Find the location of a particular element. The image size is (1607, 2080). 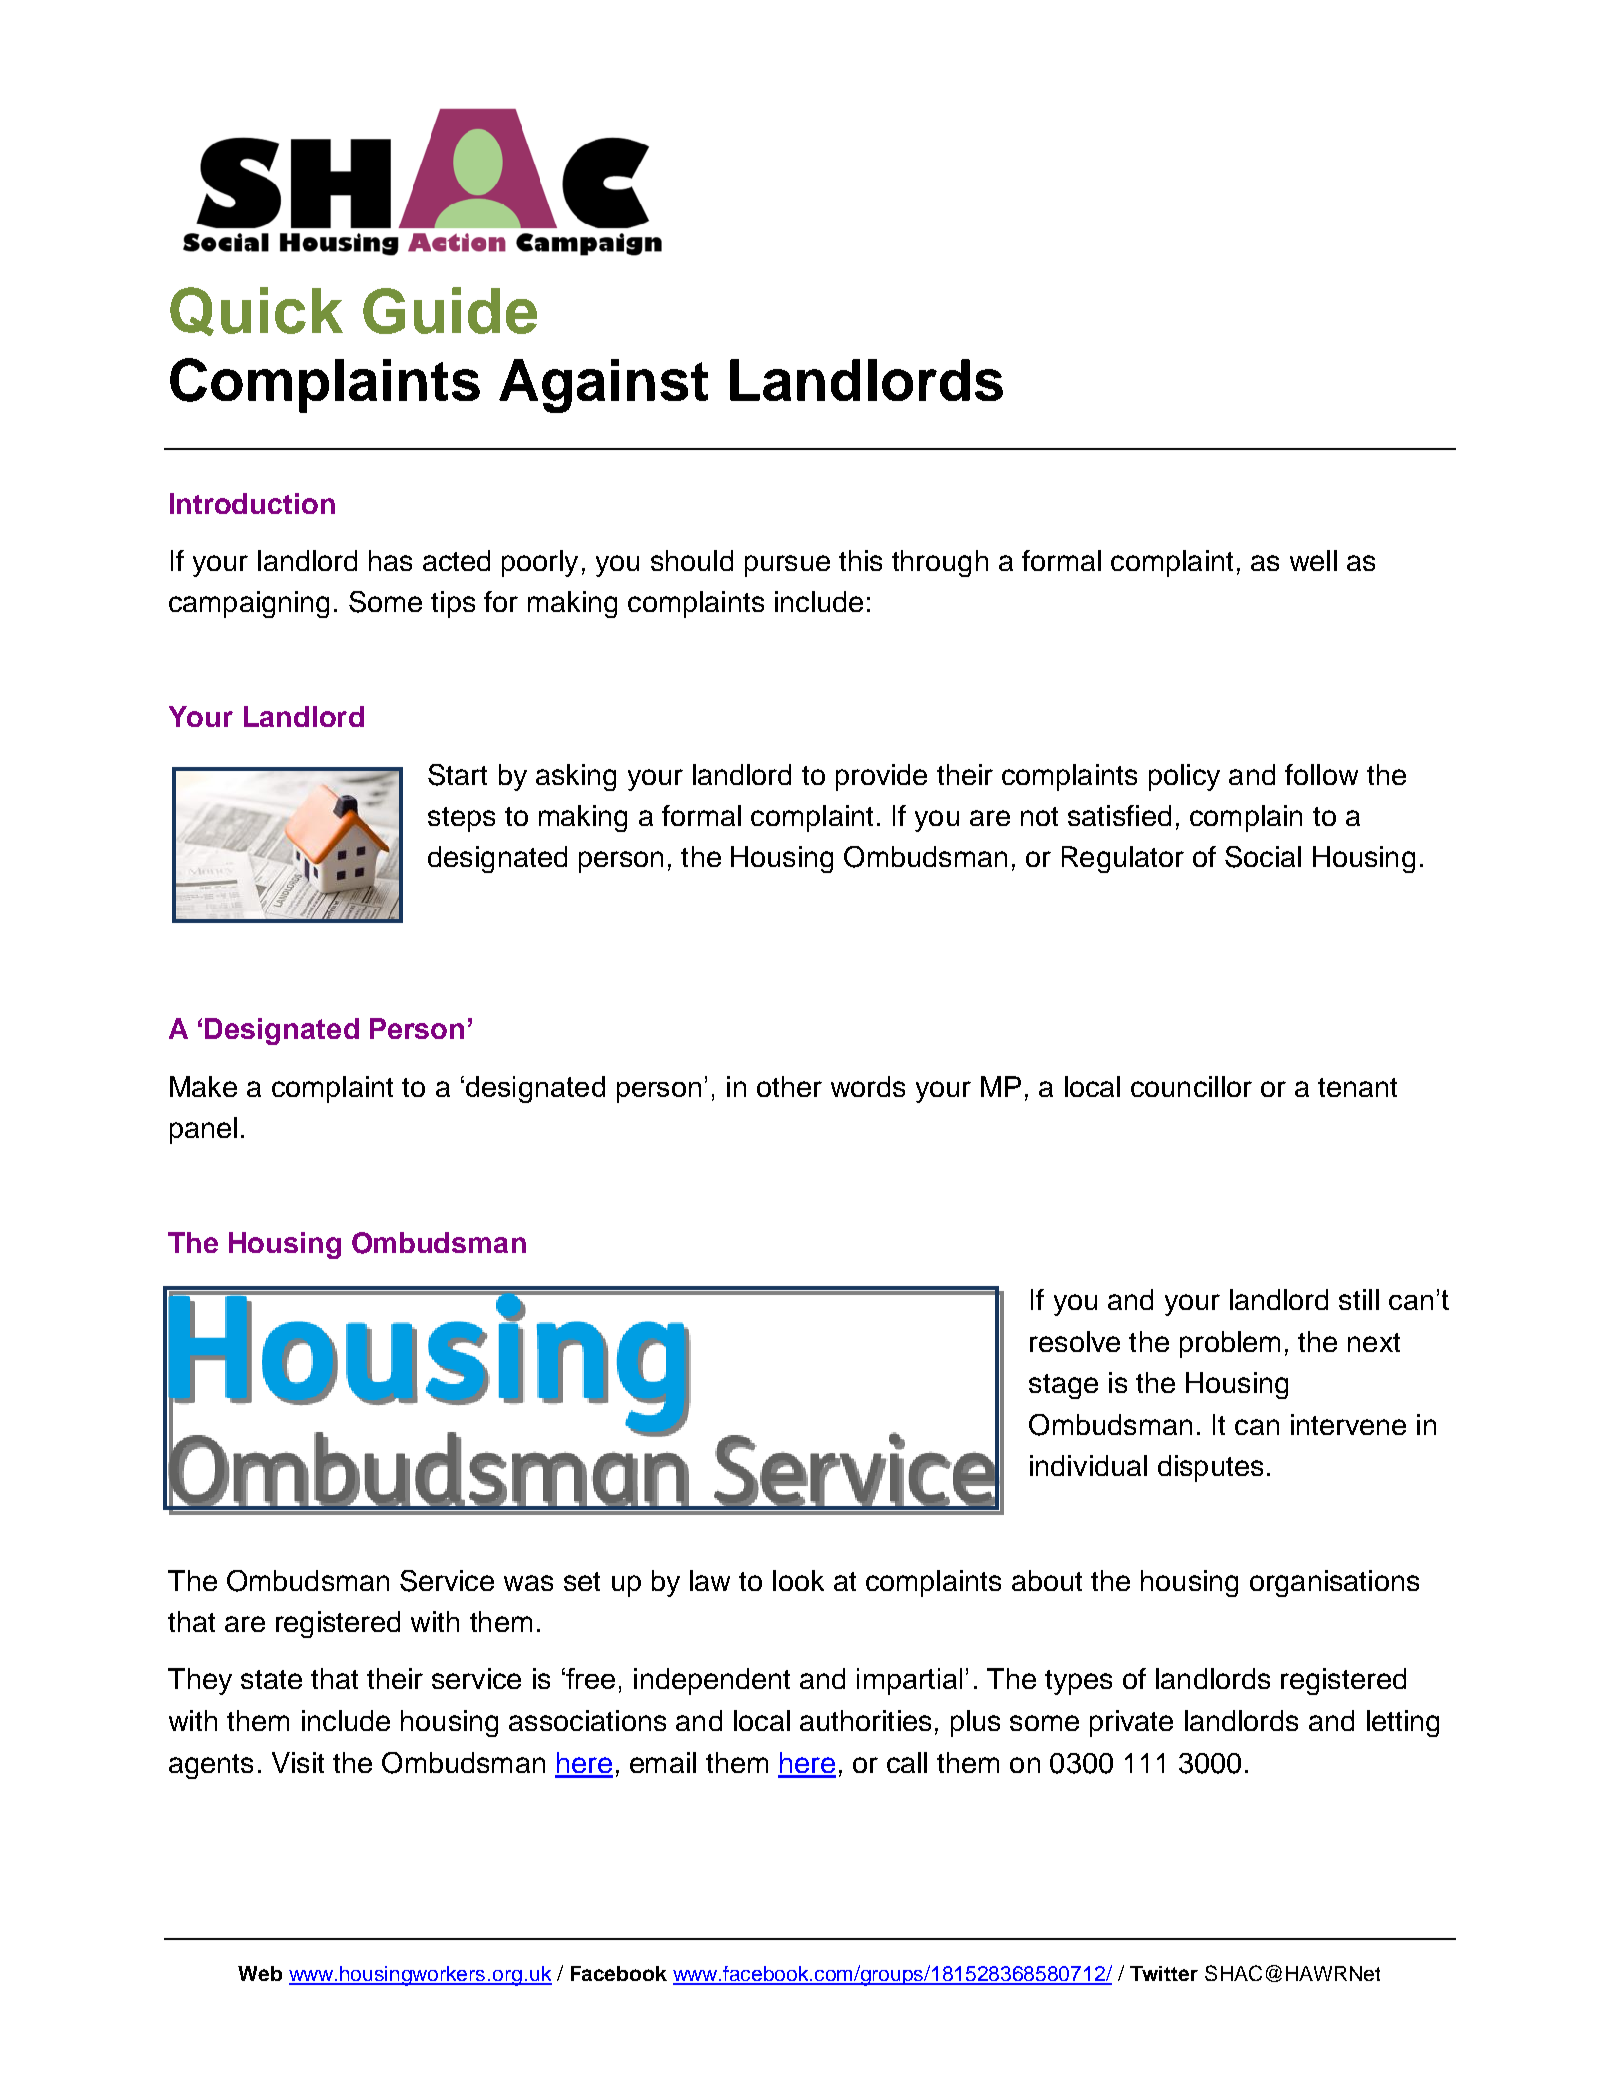

other is located at coordinates (789, 1086).
